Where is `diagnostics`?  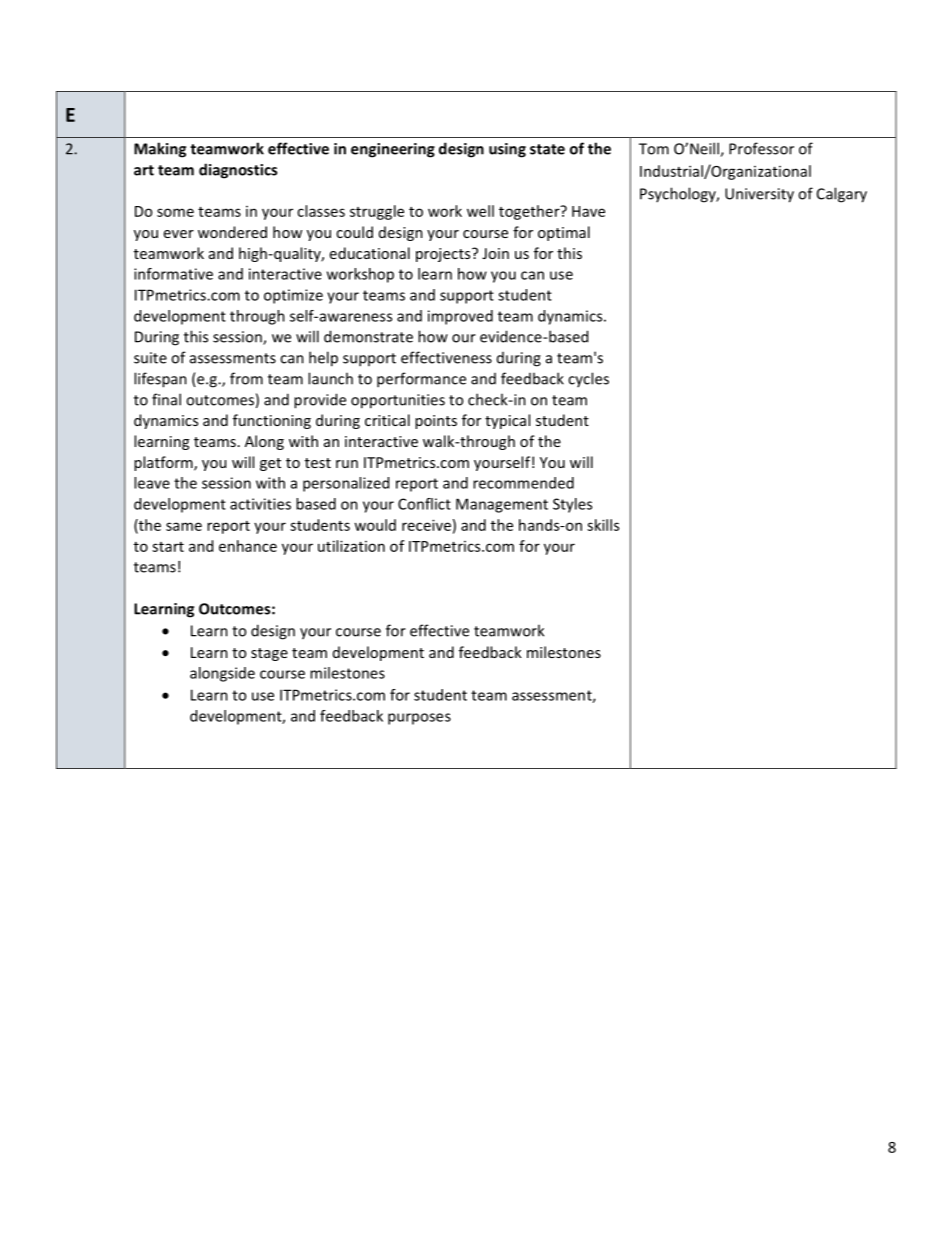
diagnostics is located at coordinates (238, 171).
